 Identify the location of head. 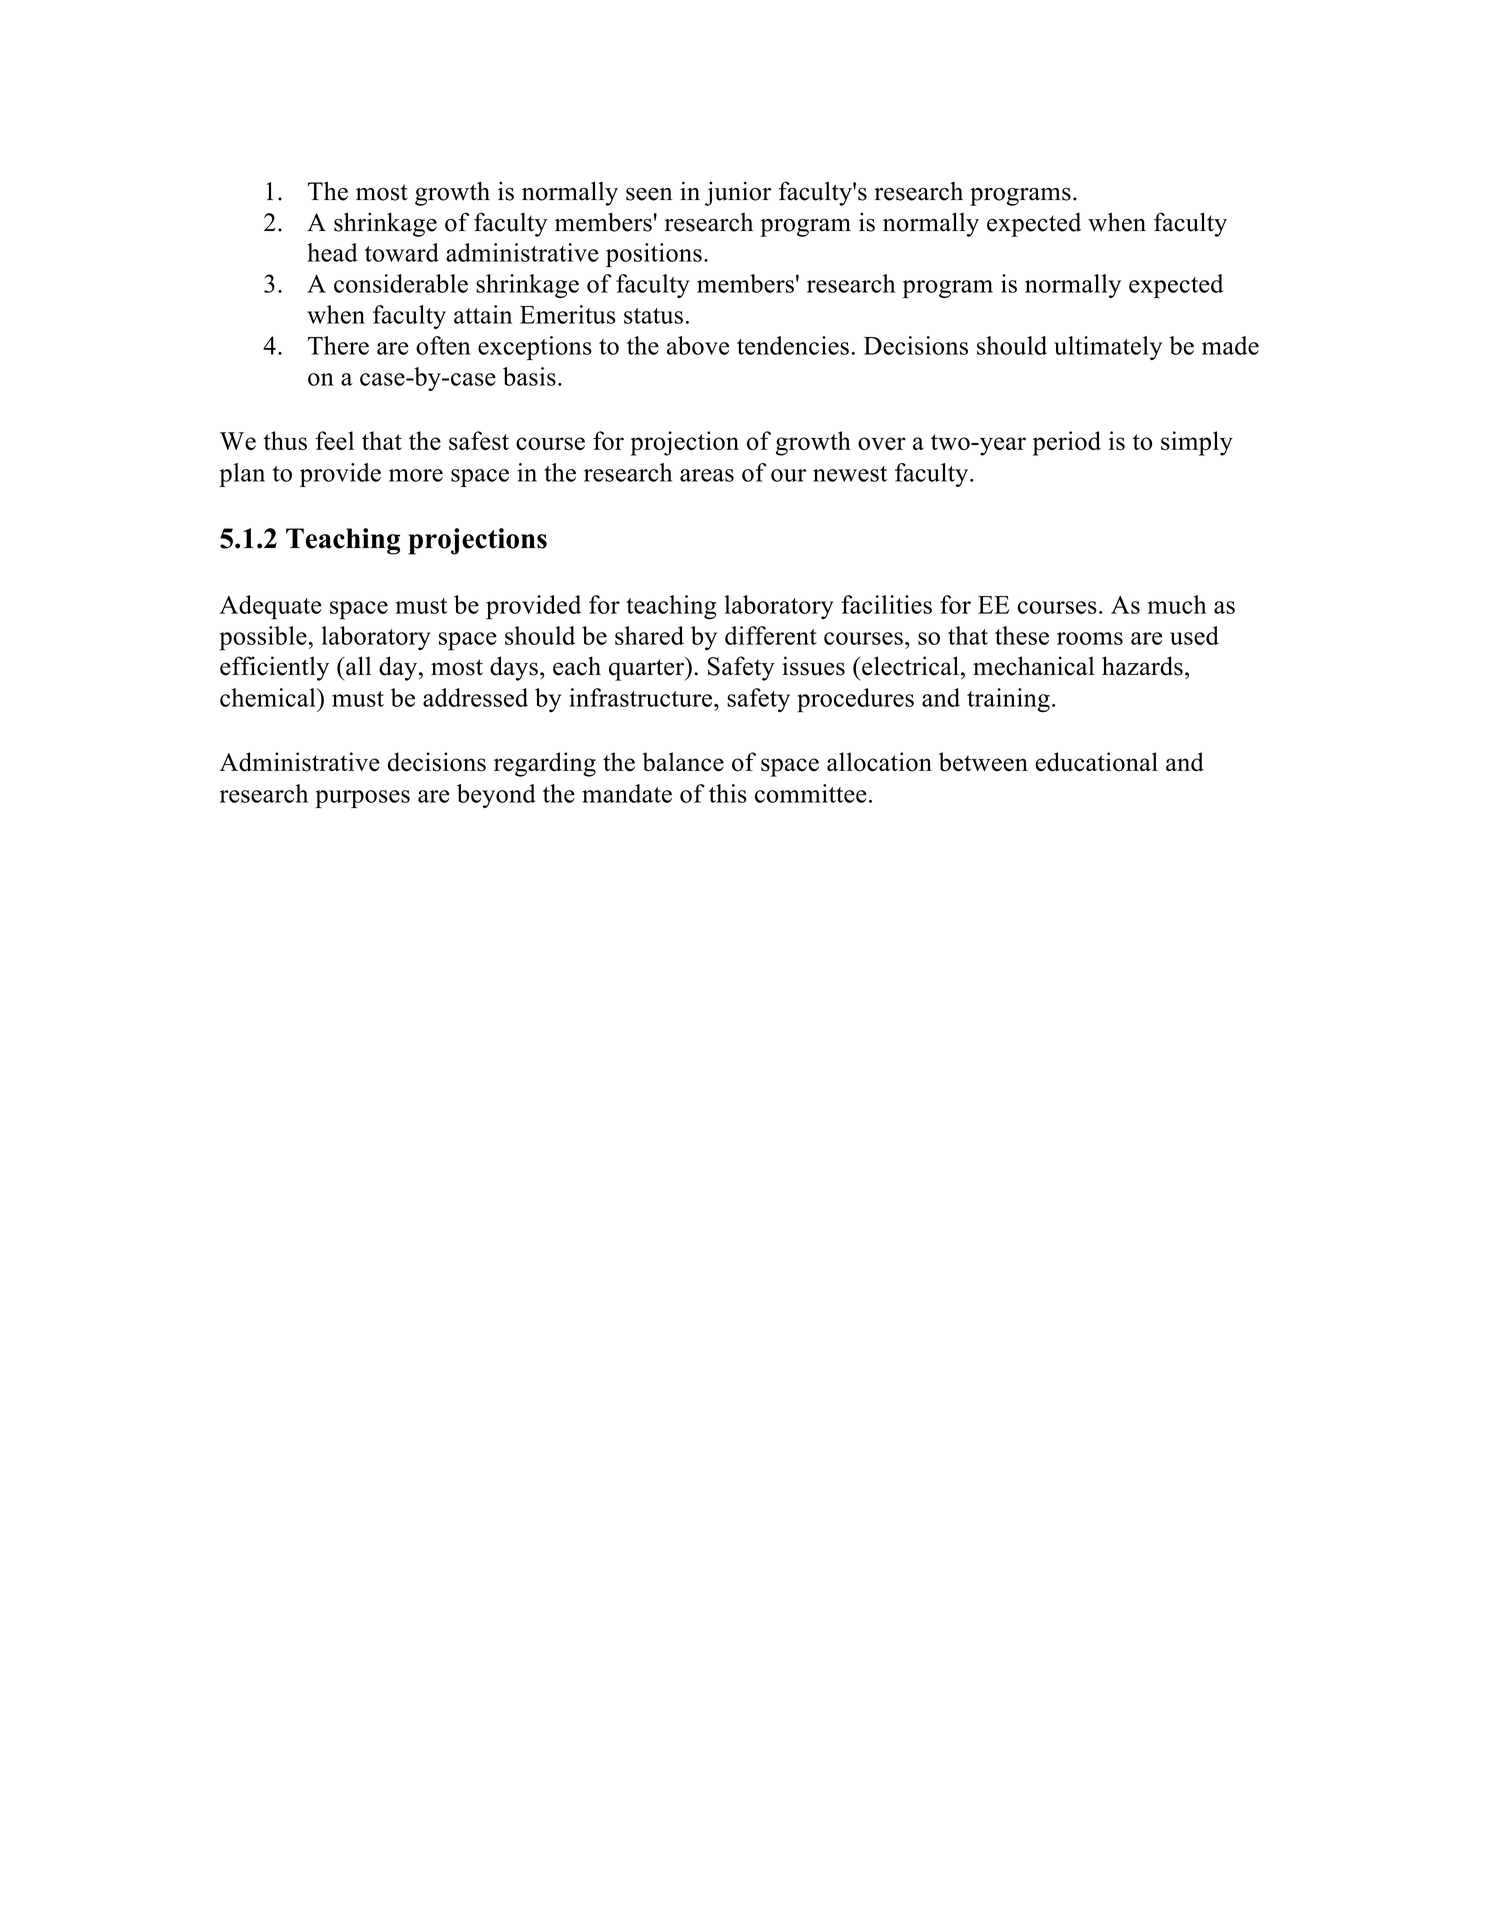
(332, 252).
